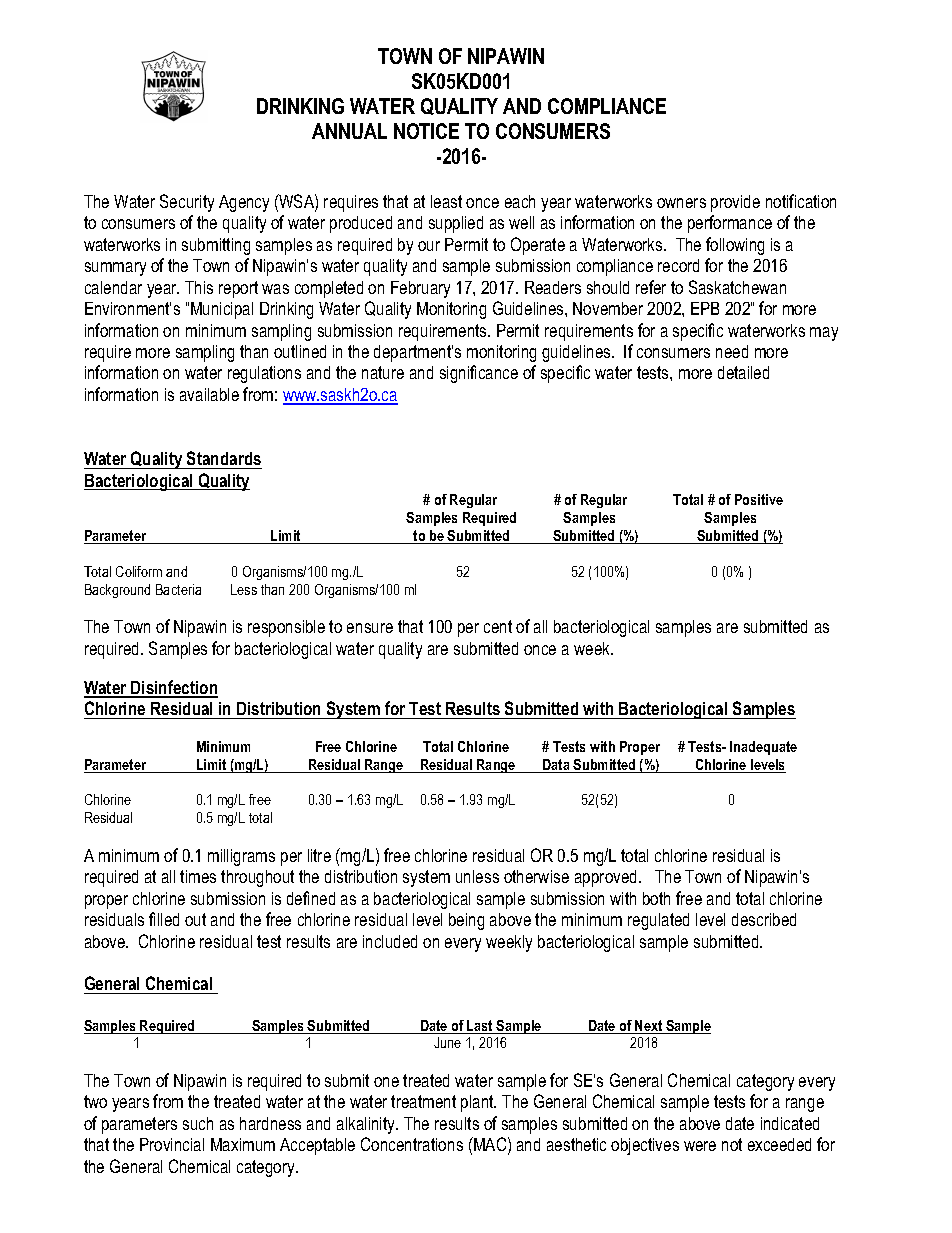 The height and width of the screenshot is (1233, 952). What do you see at coordinates (370, 628) in the screenshot?
I see `ensure` at bounding box center [370, 628].
